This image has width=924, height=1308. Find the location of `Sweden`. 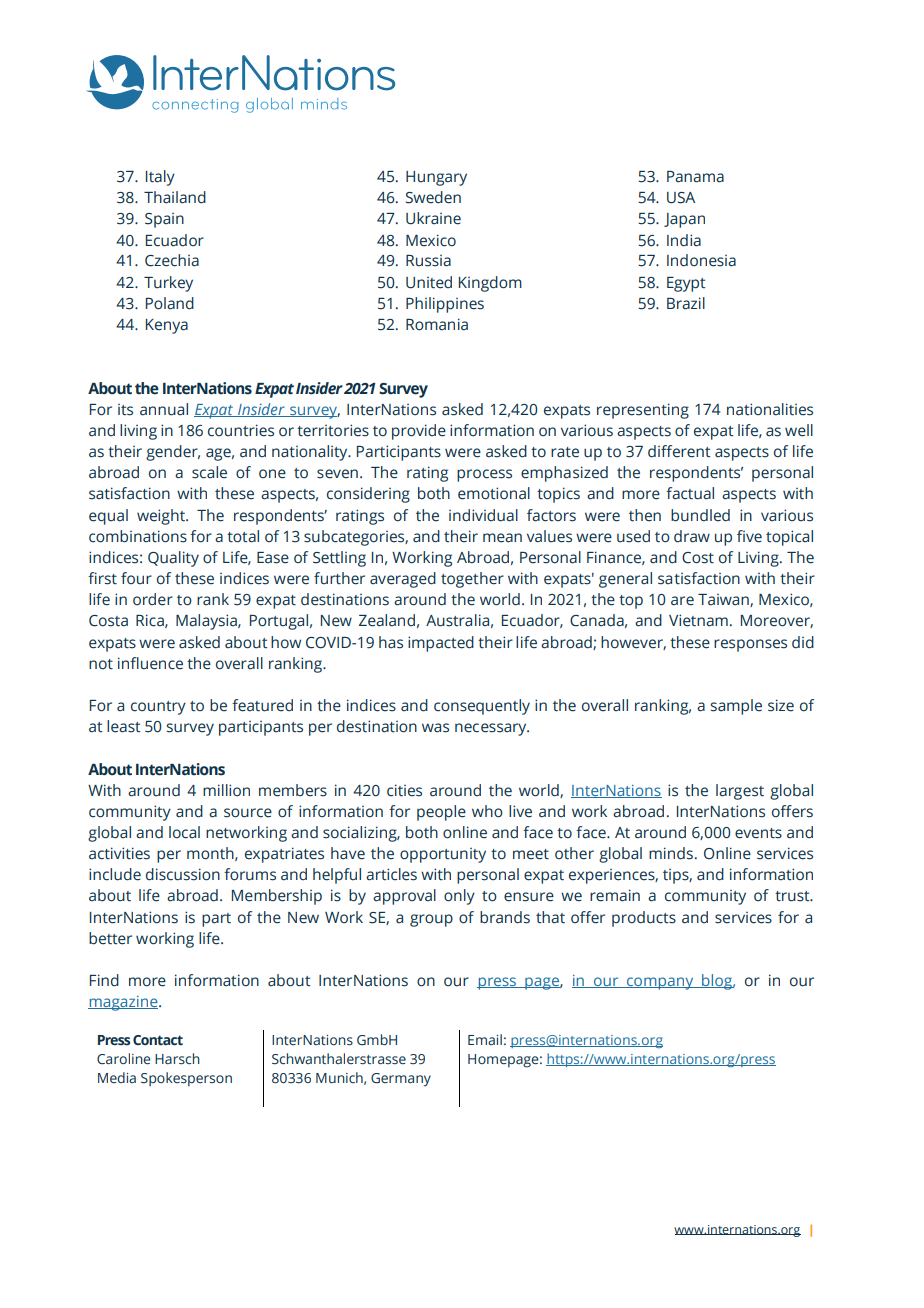

Sweden is located at coordinates (433, 197).
